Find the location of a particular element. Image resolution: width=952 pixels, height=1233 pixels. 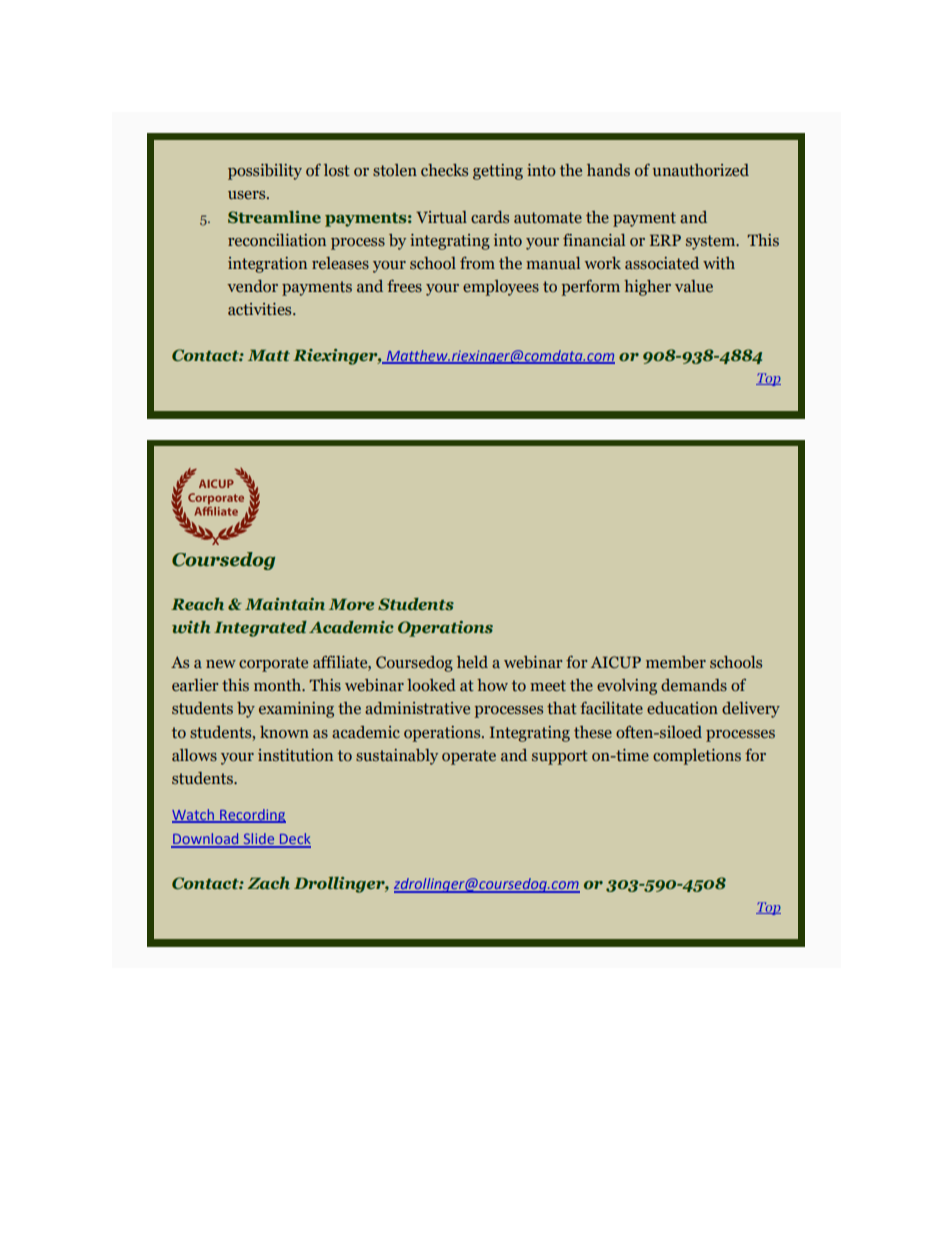

possibility is located at coordinates (265, 172).
